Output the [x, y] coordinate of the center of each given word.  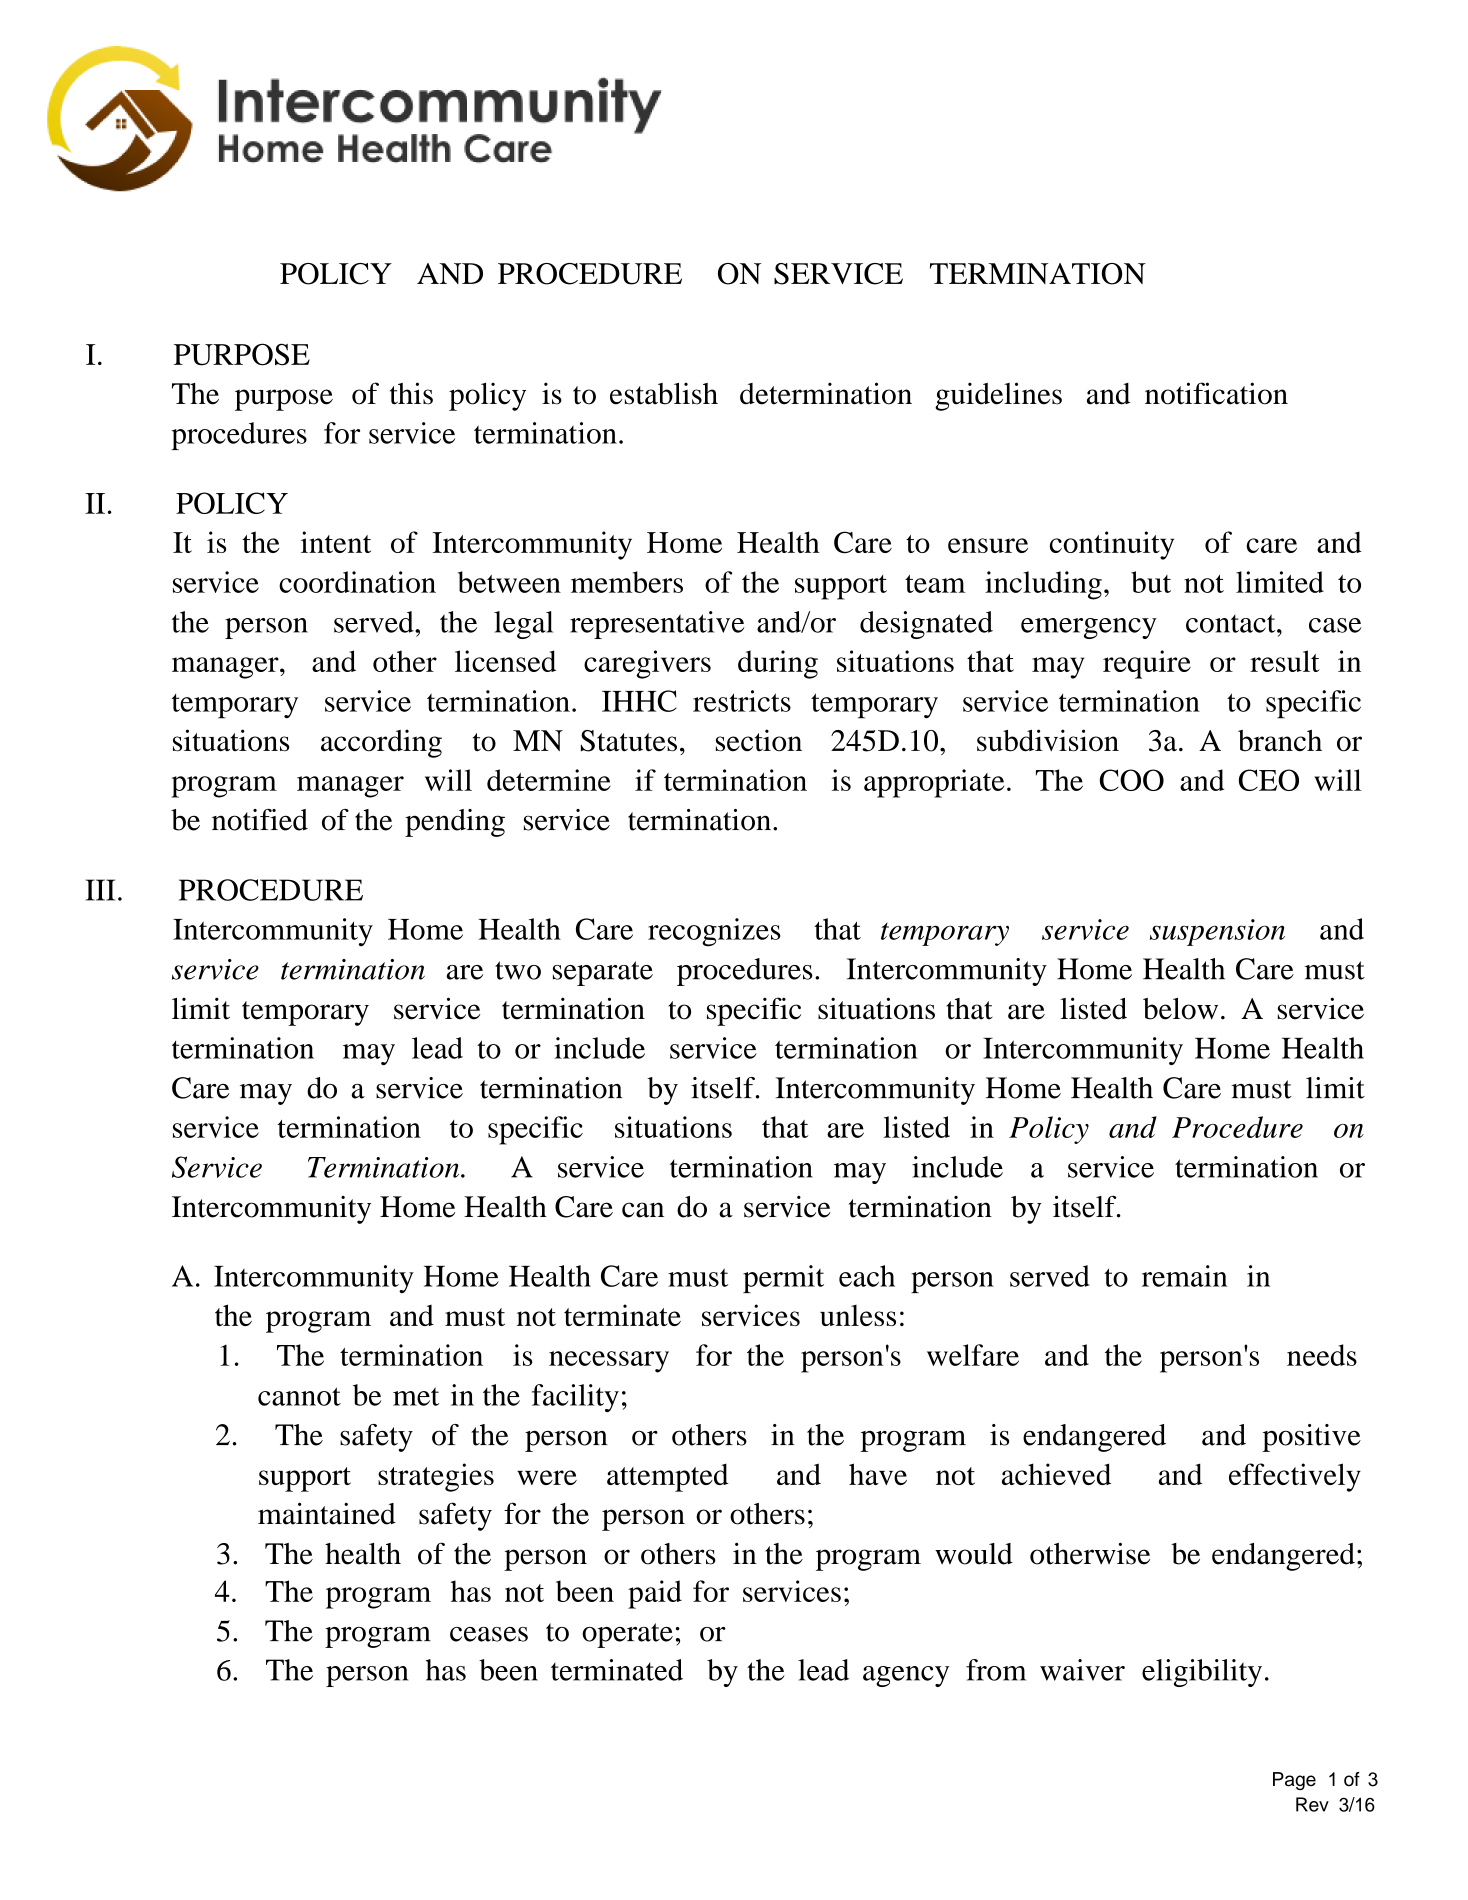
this [411, 393]
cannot [299, 1396]
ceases [489, 1634]
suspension [1217, 932]
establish [664, 394]
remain [1184, 1276]
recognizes [714, 932]
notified [260, 820]
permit [783, 1279]
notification [1216, 393]
